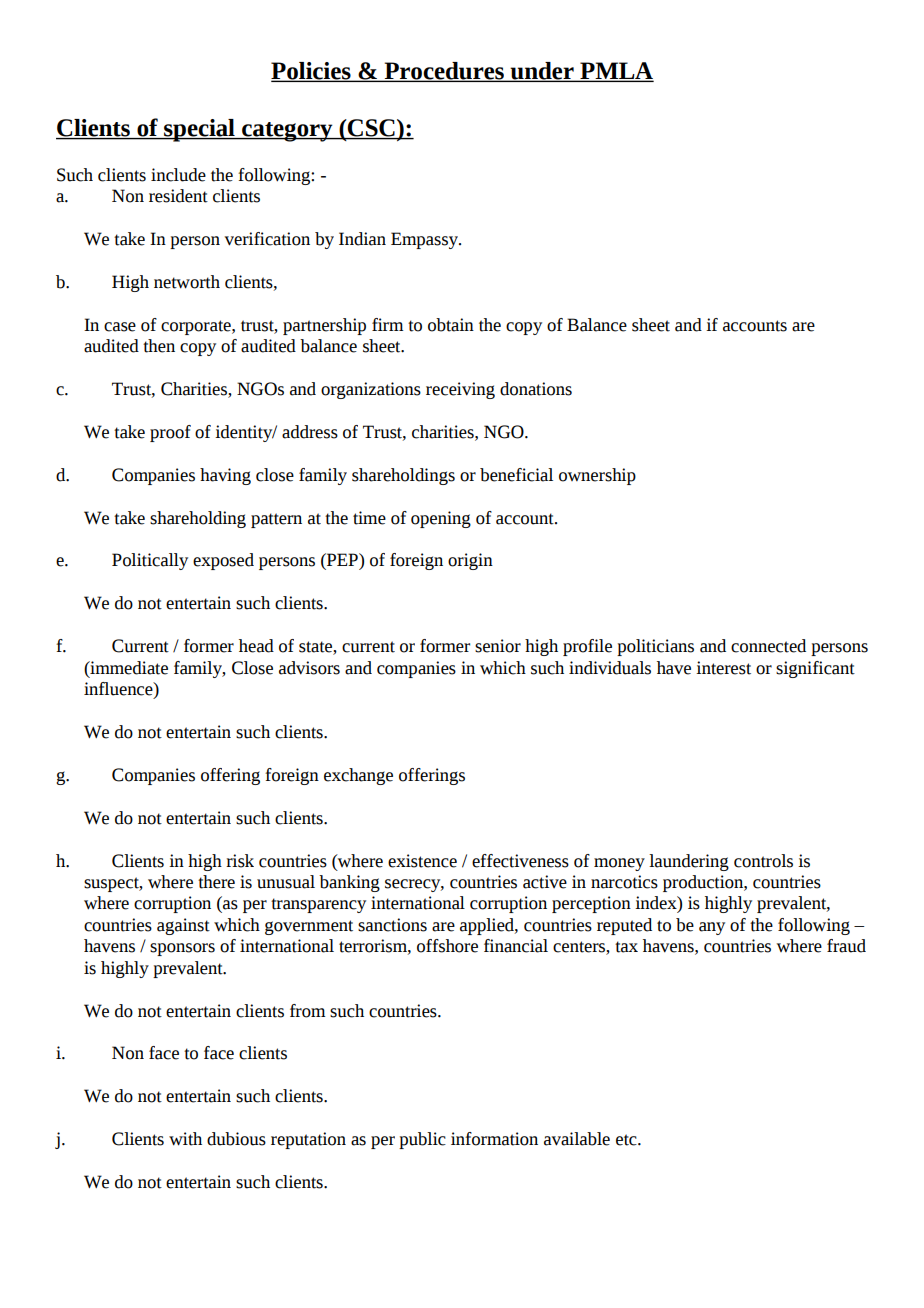 Image resolution: width=924 pixels, height=1308 pixels. Describe the element at coordinates (516, 475) in the screenshot. I see `beneficial` at that location.
